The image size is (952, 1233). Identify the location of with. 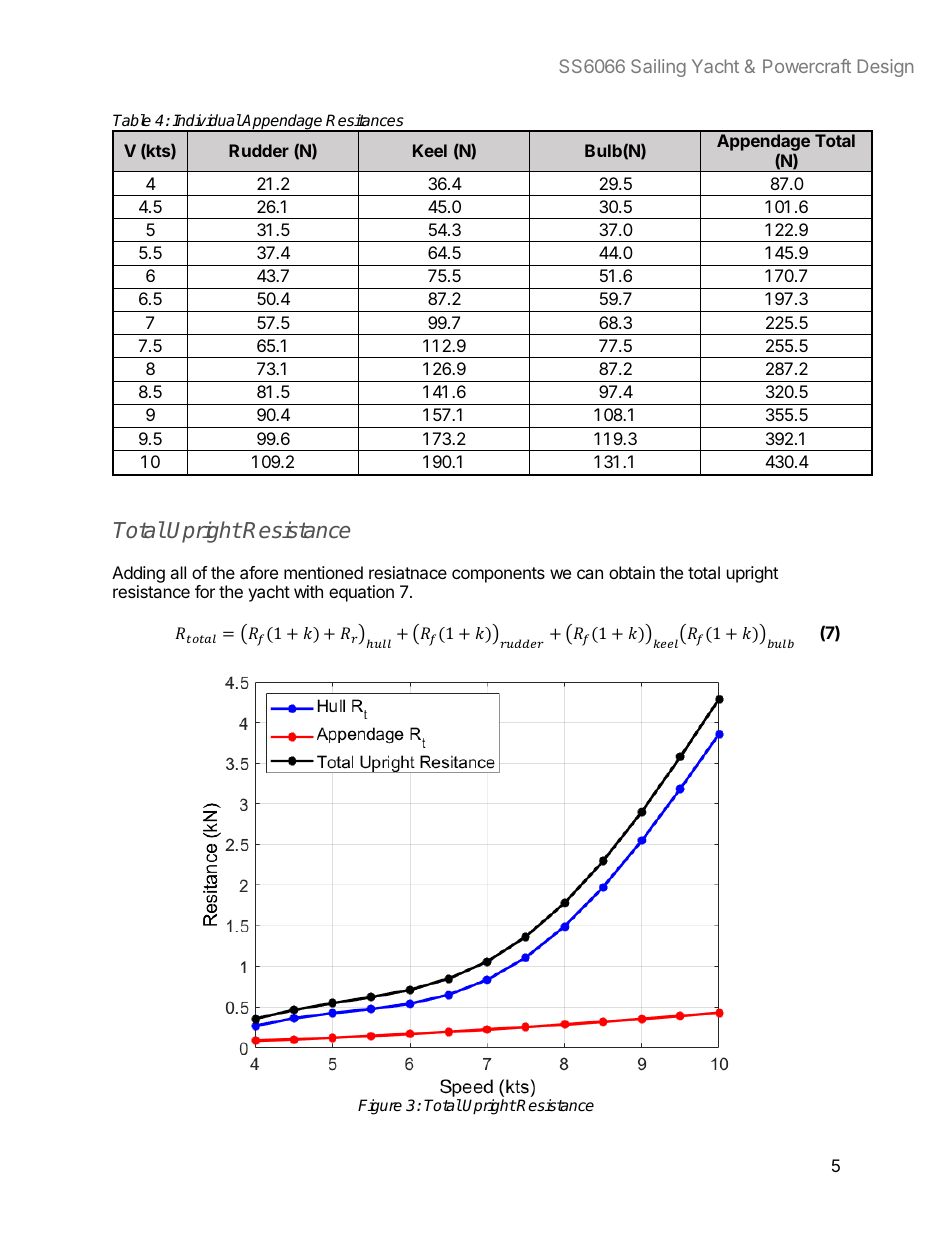
(308, 591).
